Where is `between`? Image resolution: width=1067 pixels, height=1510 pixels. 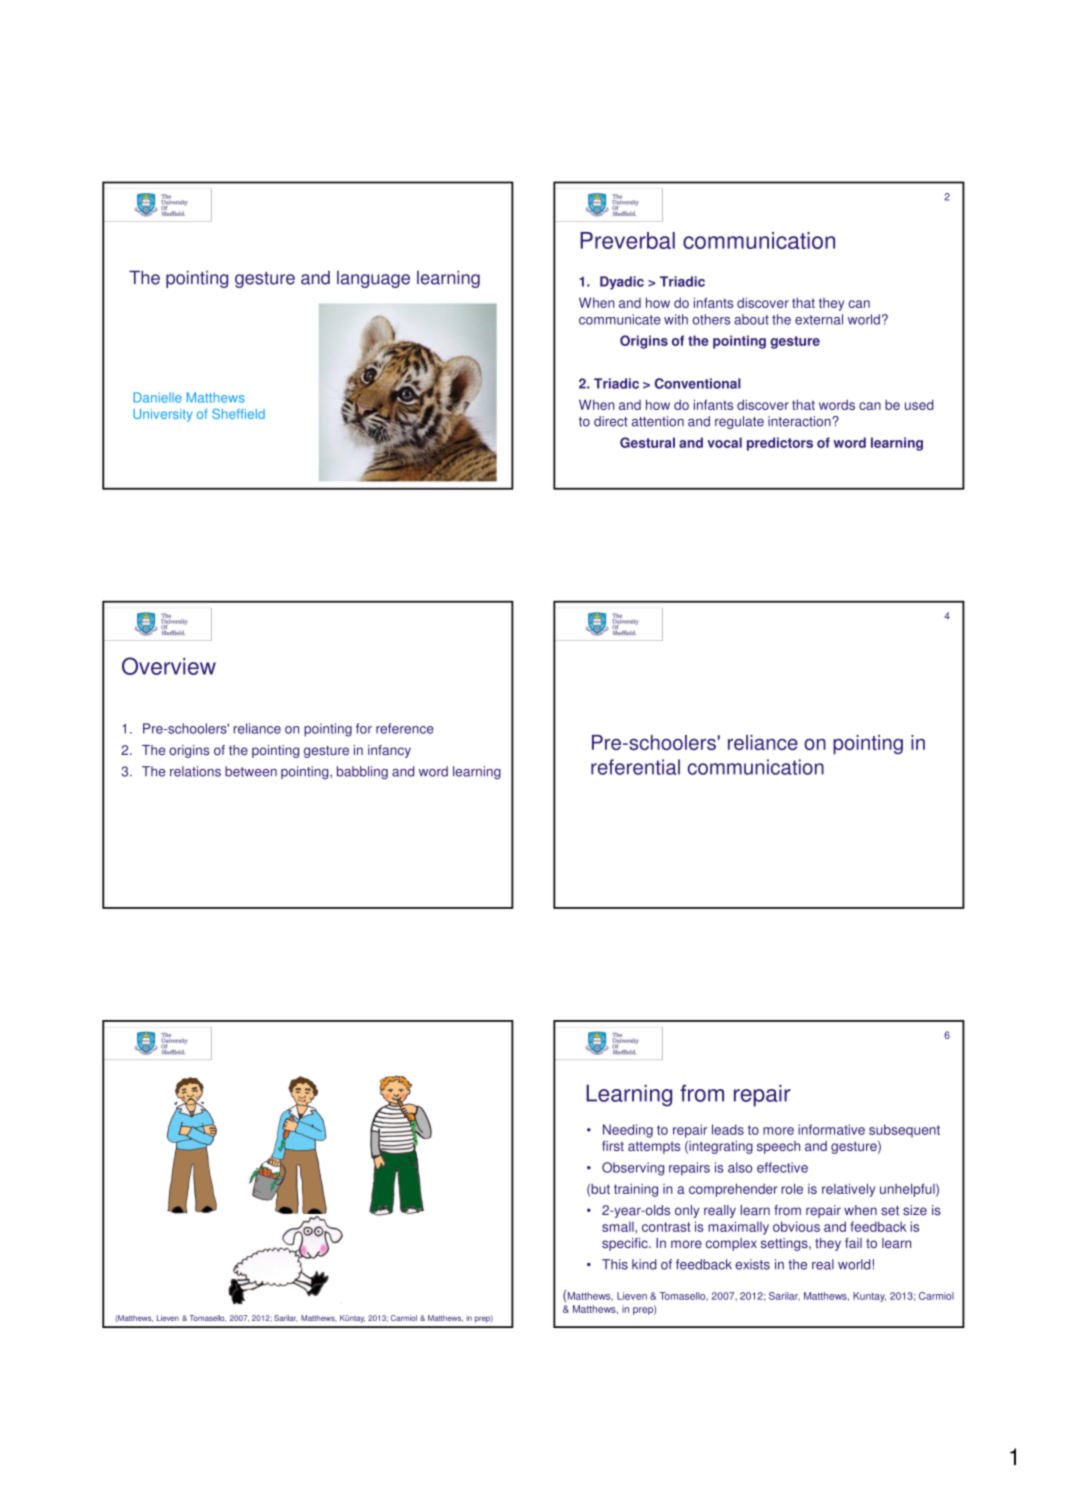
between is located at coordinates (251, 771).
